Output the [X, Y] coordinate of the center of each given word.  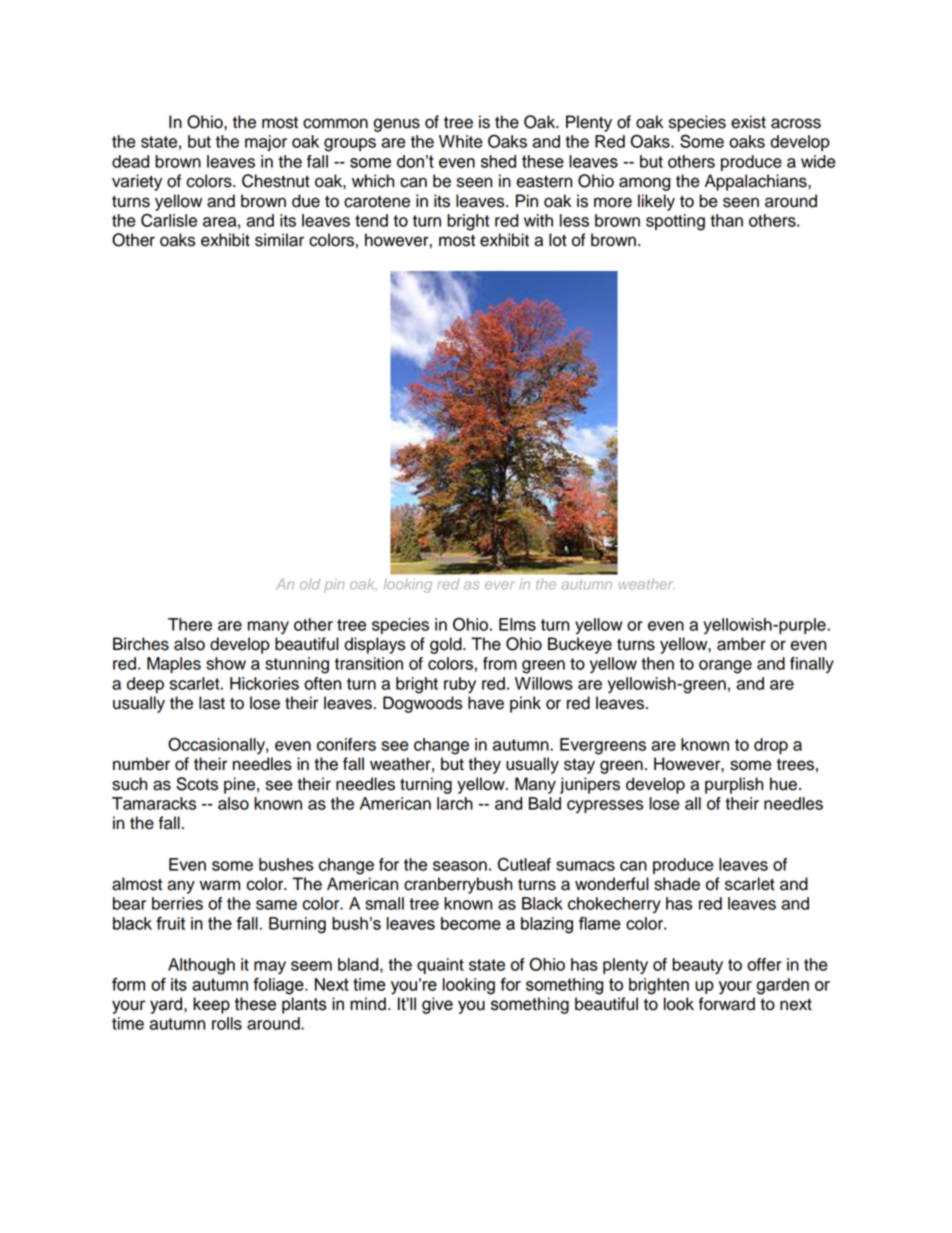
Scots [197, 784]
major [266, 143]
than [726, 220]
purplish [734, 785]
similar [279, 240]
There [190, 624]
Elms [517, 624]
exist [748, 122]
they [484, 765]
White [461, 141]
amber [741, 644]
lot [558, 240]
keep [211, 1005]
